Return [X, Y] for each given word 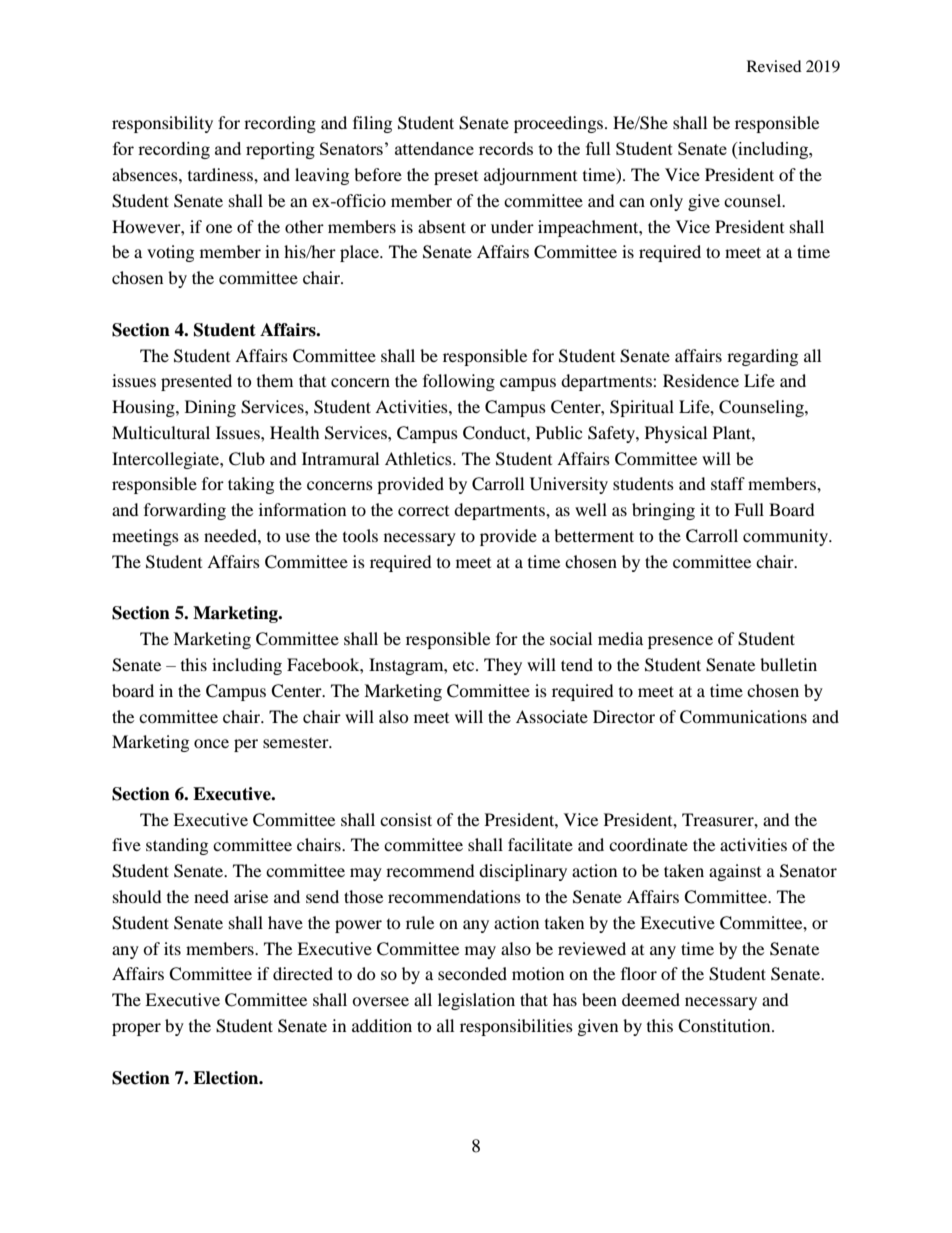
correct [423, 511]
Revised [774, 66]
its [172, 948]
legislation [476, 1001]
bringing [663, 511]
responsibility [162, 124]
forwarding [185, 511]
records [506, 148]
